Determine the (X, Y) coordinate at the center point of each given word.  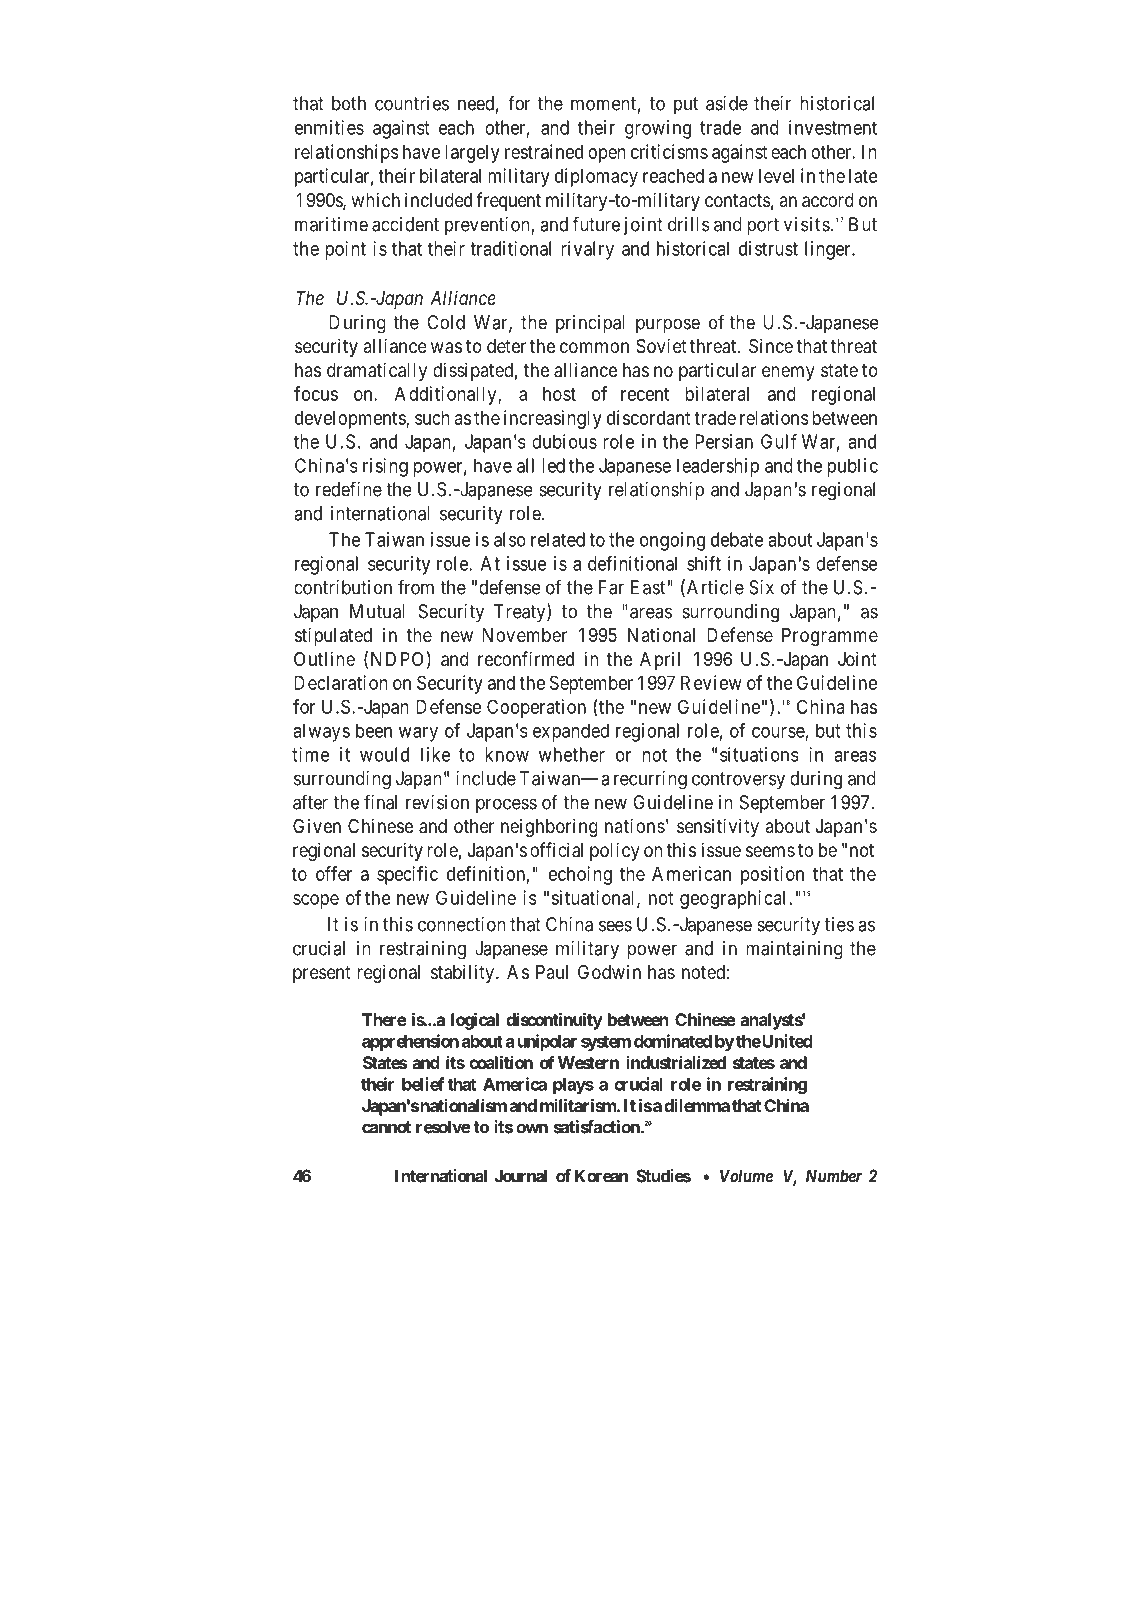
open (606, 155)
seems (770, 851)
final (380, 802)
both (349, 103)
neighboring (549, 827)
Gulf (779, 441)
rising (385, 467)
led (553, 465)
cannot (386, 1127)
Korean (601, 1176)
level (776, 176)
